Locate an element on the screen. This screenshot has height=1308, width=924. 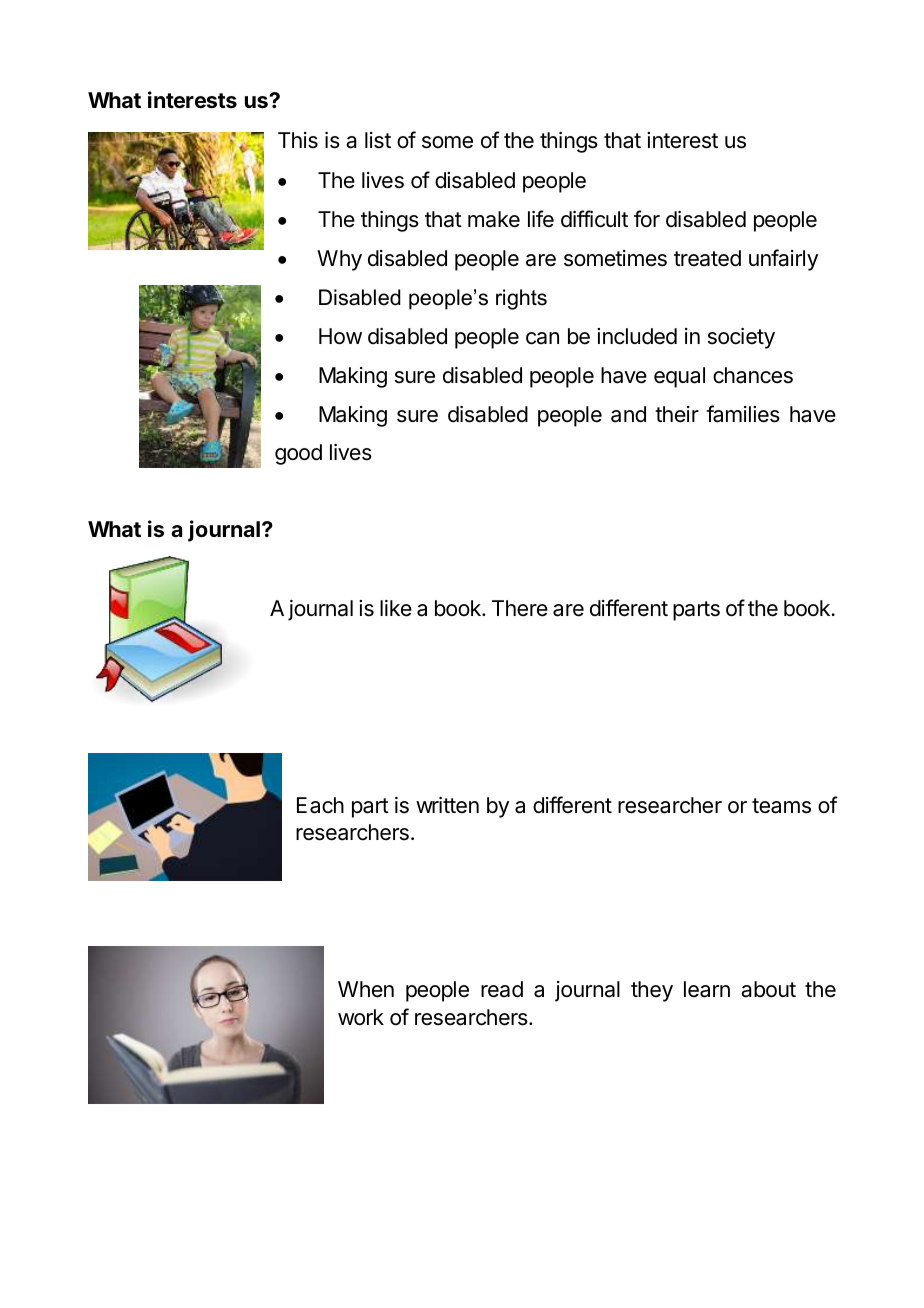
families is located at coordinates (743, 414).
